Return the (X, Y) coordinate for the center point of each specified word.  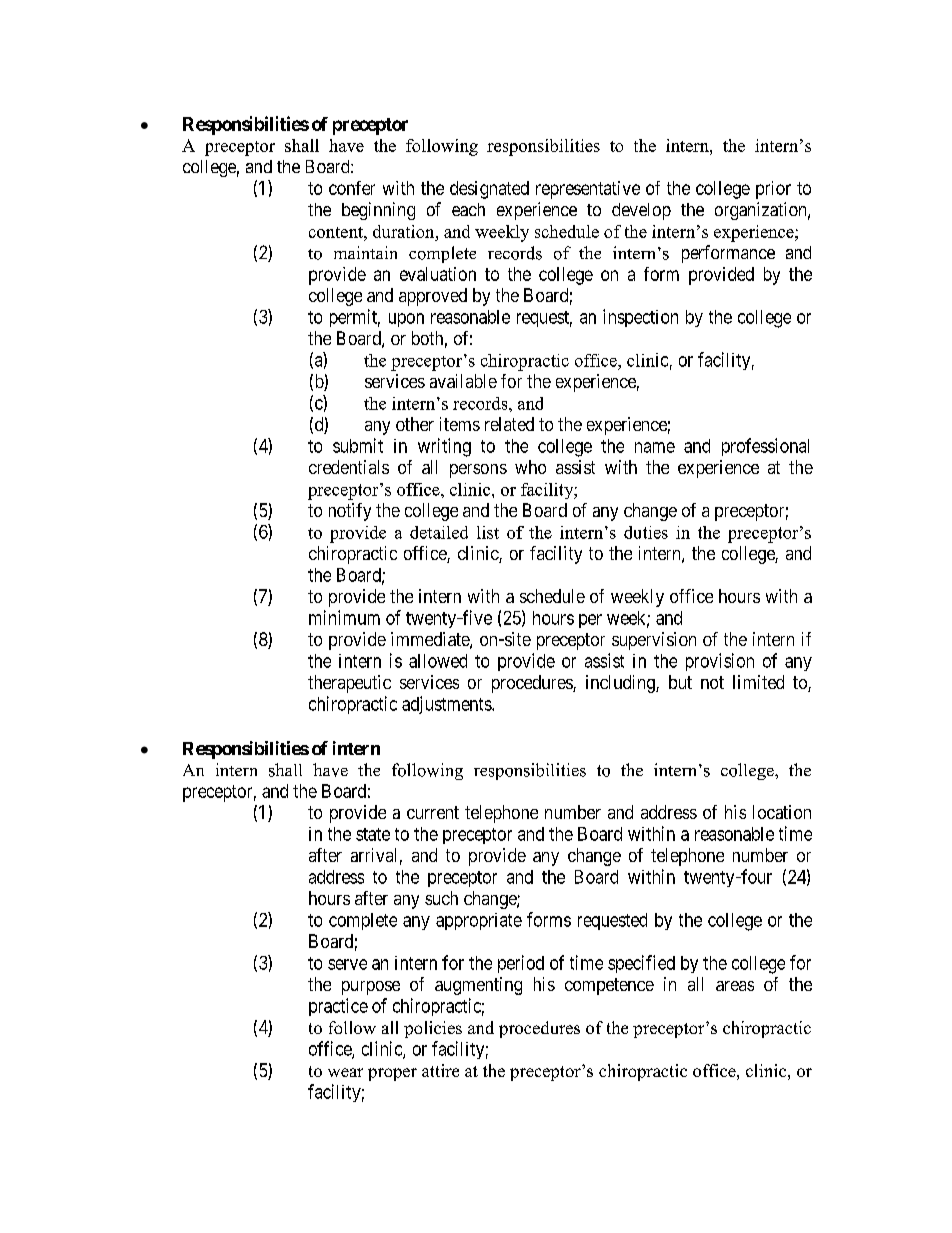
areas (735, 986)
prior (773, 190)
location (782, 812)
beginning (378, 211)
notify (350, 512)
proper (392, 1074)
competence (609, 986)
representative (588, 190)
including (621, 684)
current (433, 812)
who (530, 467)
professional (765, 447)
